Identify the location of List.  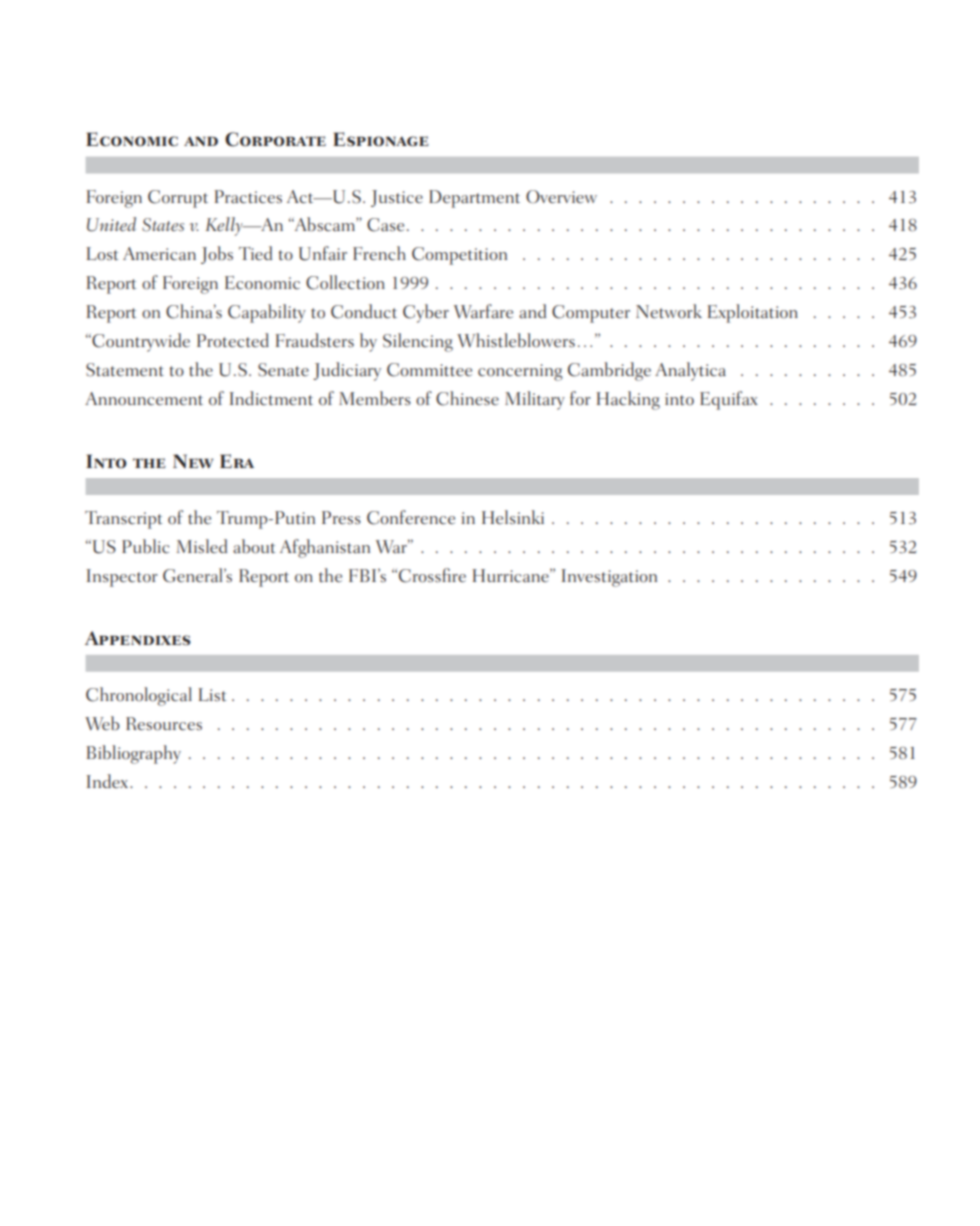
(212, 694).
